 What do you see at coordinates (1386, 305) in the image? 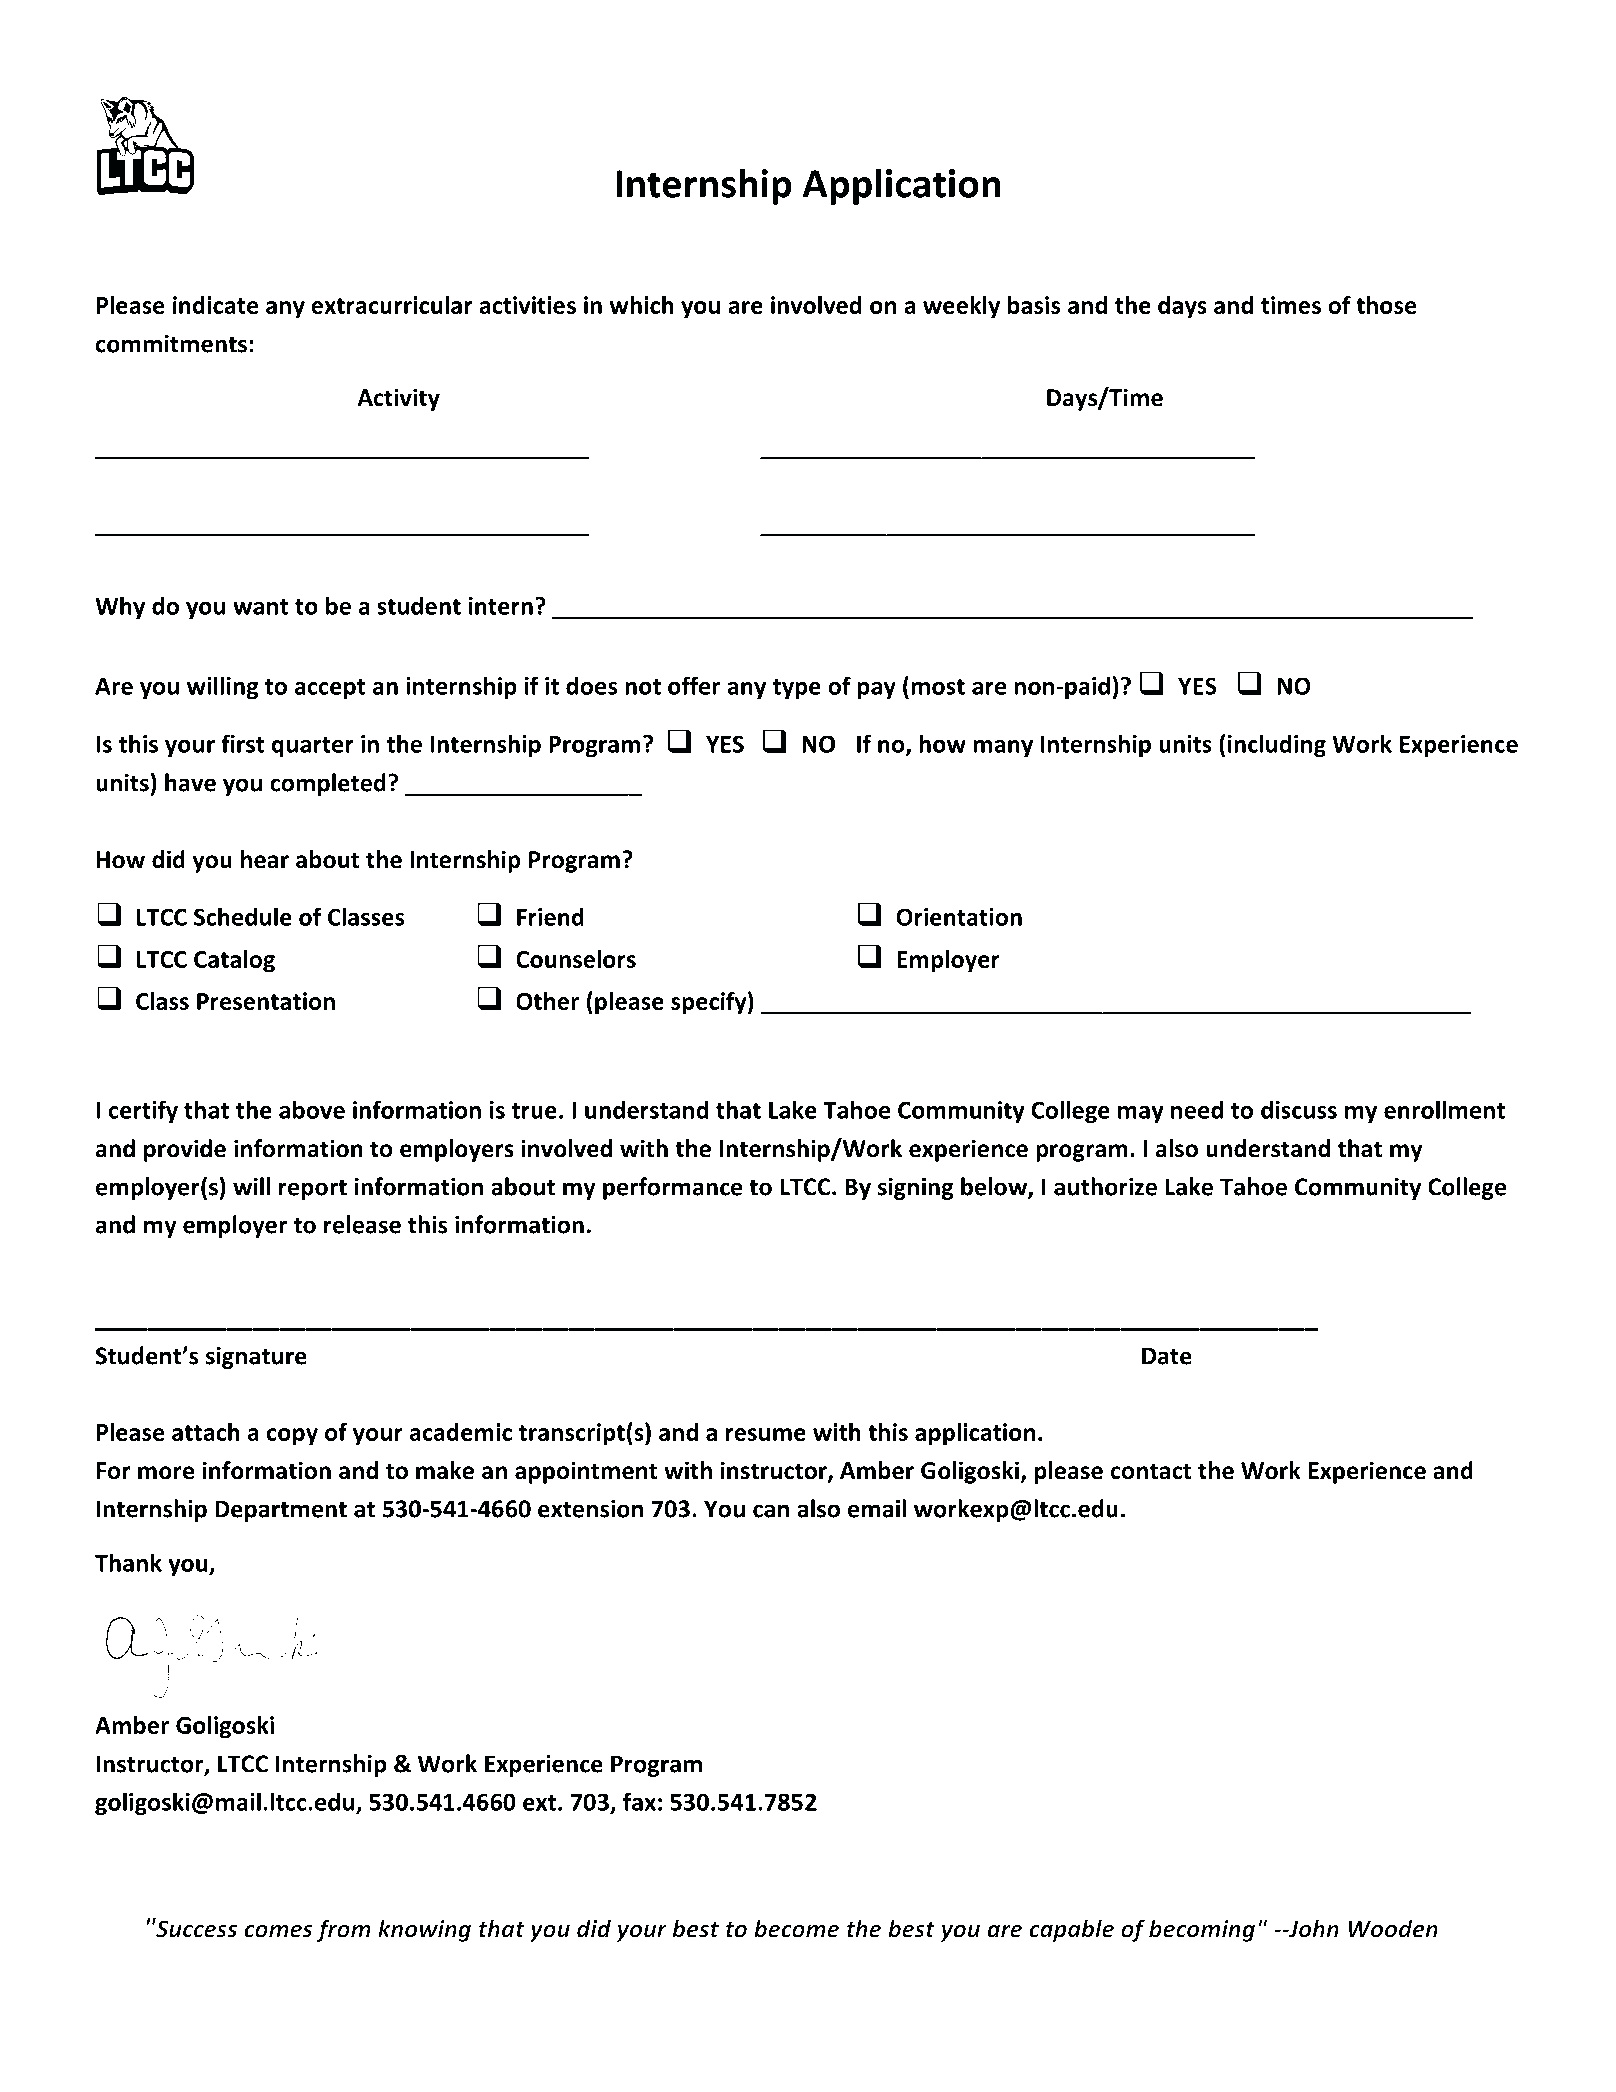
I see `those` at bounding box center [1386, 305].
